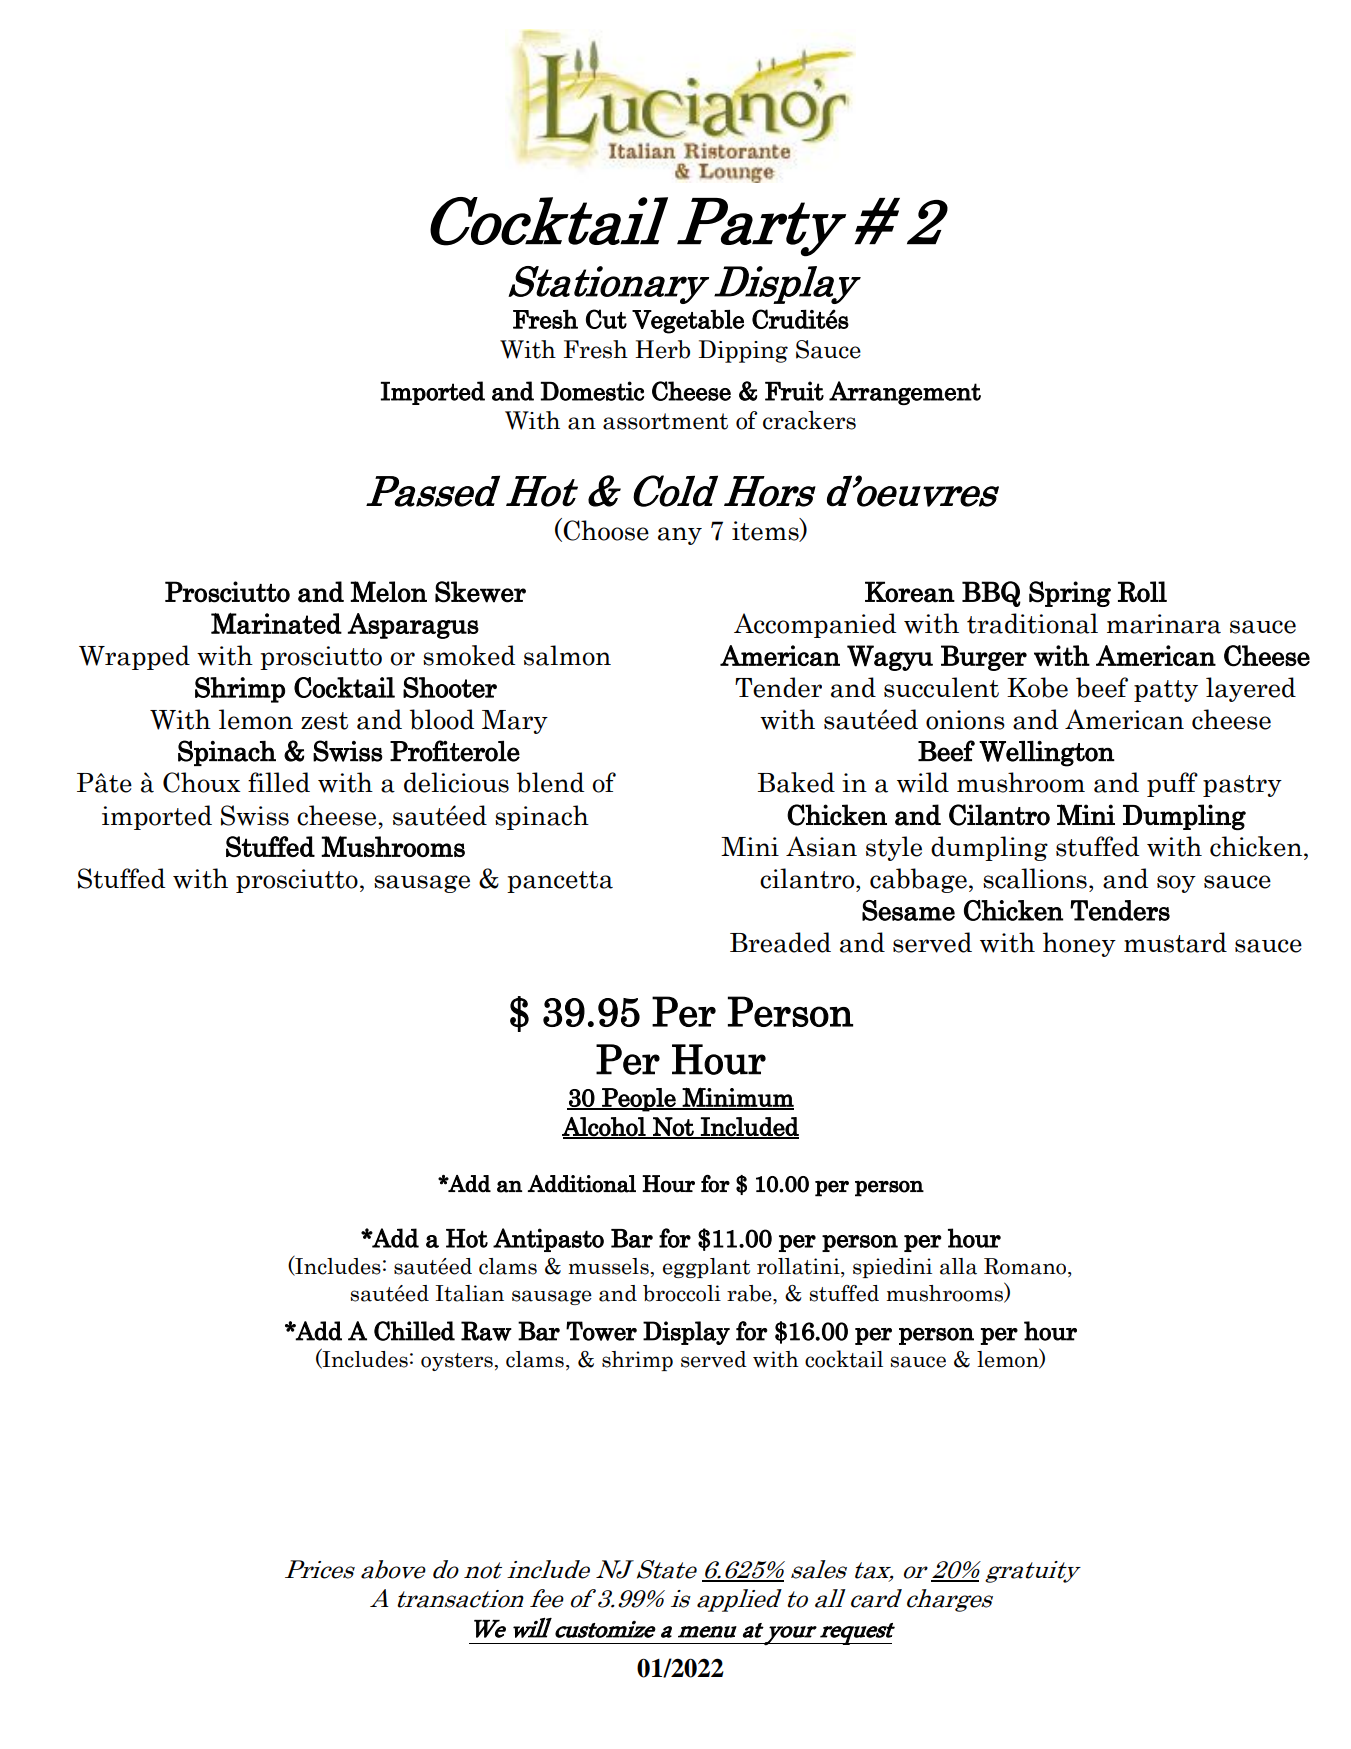 Image resolution: width=1351 pixels, height=1749 pixels. What do you see at coordinates (279, 782) in the screenshot?
I see `filled` at bounding box center [279, 782].
